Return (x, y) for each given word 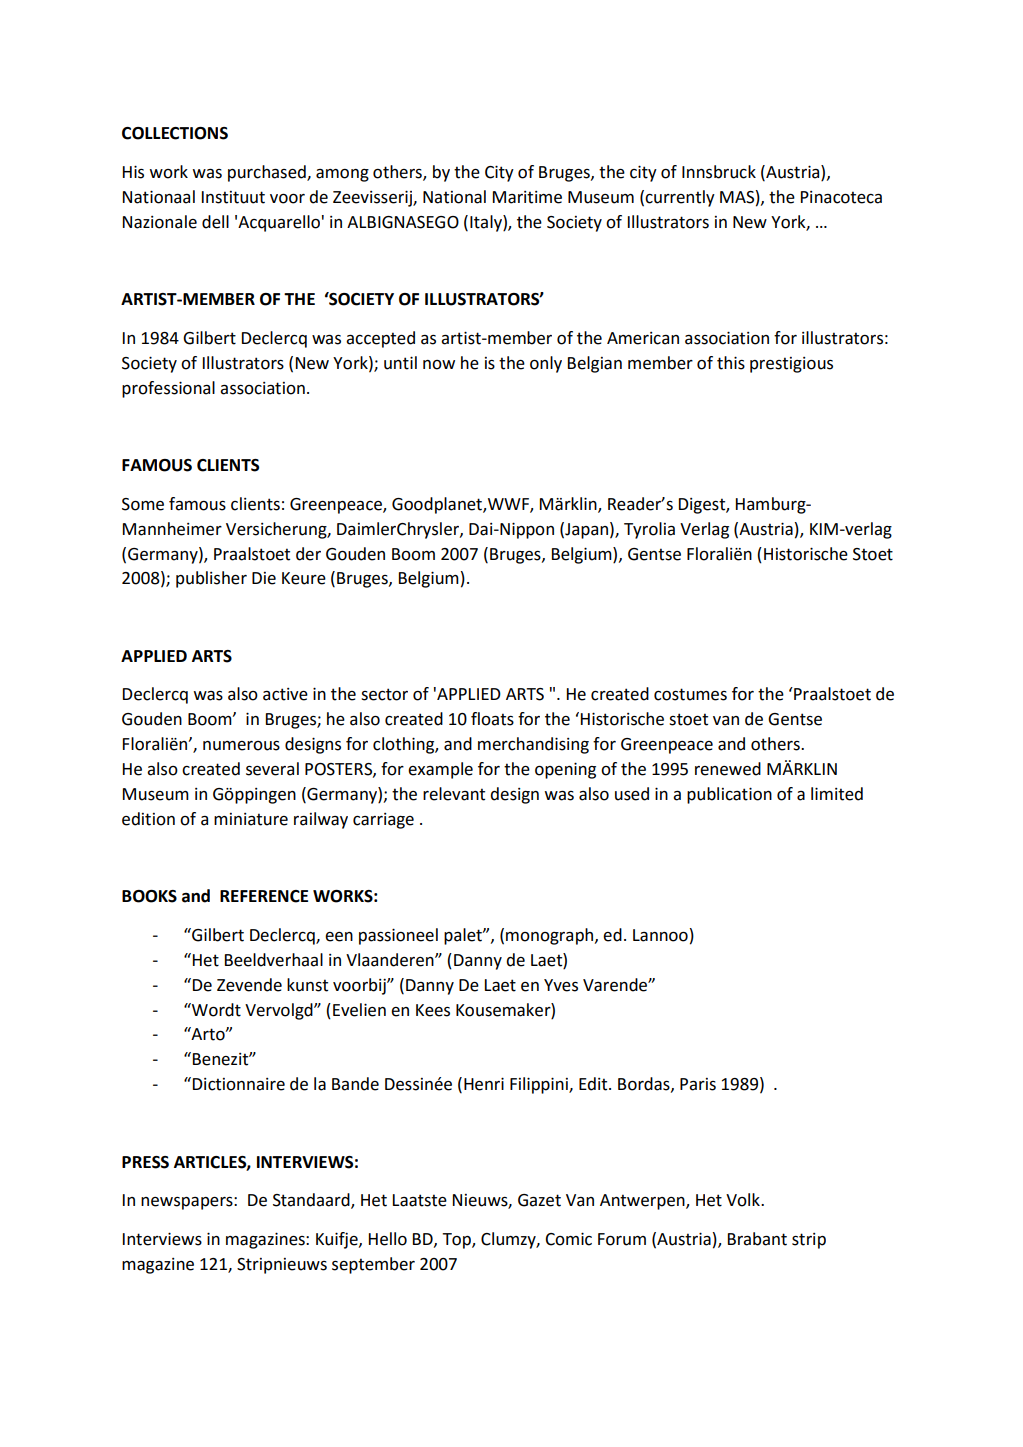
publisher (211, 579)
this (731, 363)
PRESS (145, 1162)
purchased (268, 173)
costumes (690, 694)
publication (729, 795)
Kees (433, 1010)
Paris (698, 1084)
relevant (454, 794)
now (439, 365)
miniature (251, 819)
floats (492, 719)
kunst (307, 985)
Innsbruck (719, 172)
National (454, 197)
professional (168, 389)
